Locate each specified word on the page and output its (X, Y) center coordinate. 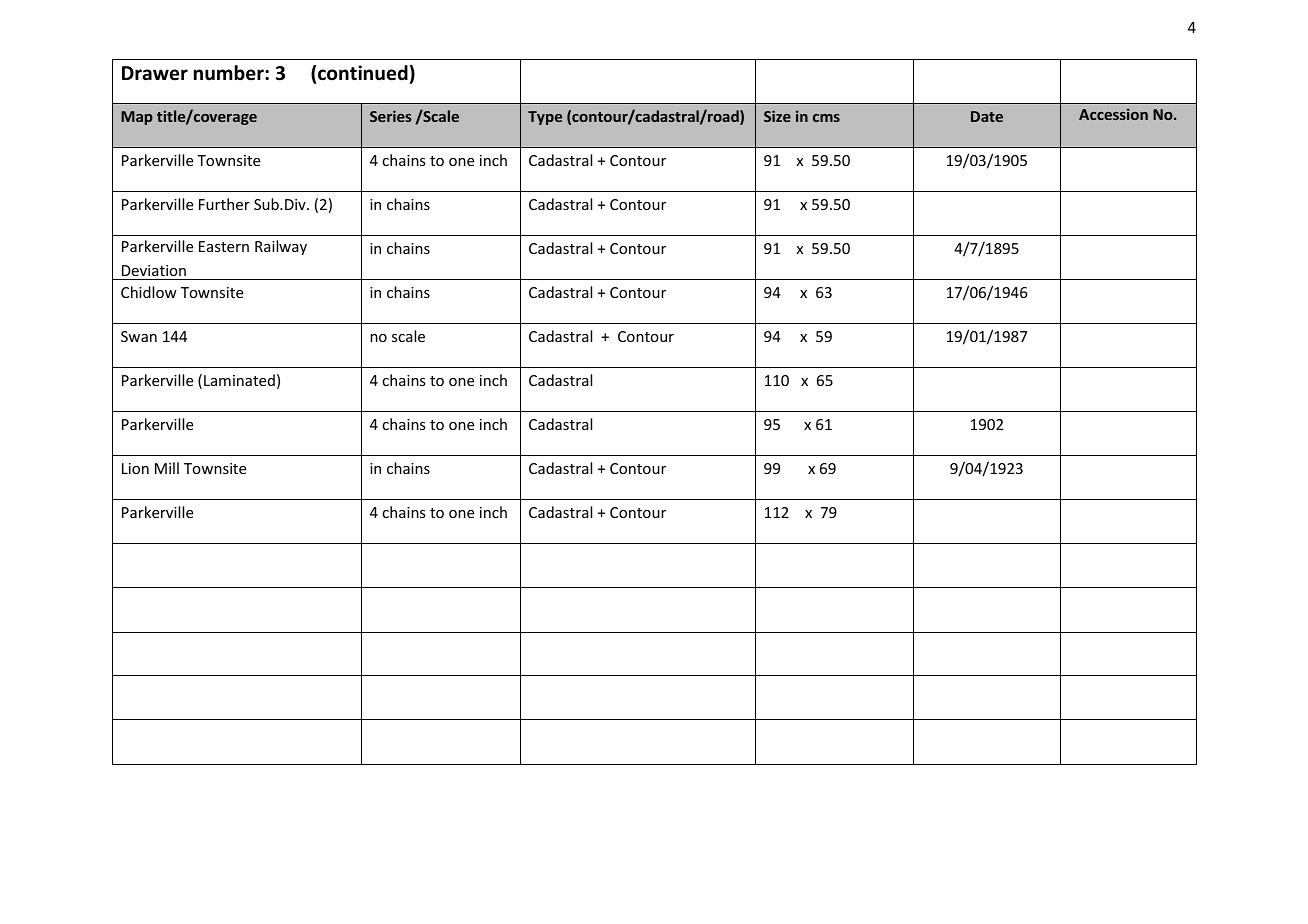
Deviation (154, 270)
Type (545, 118)
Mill (167, 468)
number (230, 73)
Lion (135, 468)
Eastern (224, 246)
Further (224, 204)
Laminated (239, 380)
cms (826, 118)
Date (987, 116)
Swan (139, 336)
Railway (281, 247)
